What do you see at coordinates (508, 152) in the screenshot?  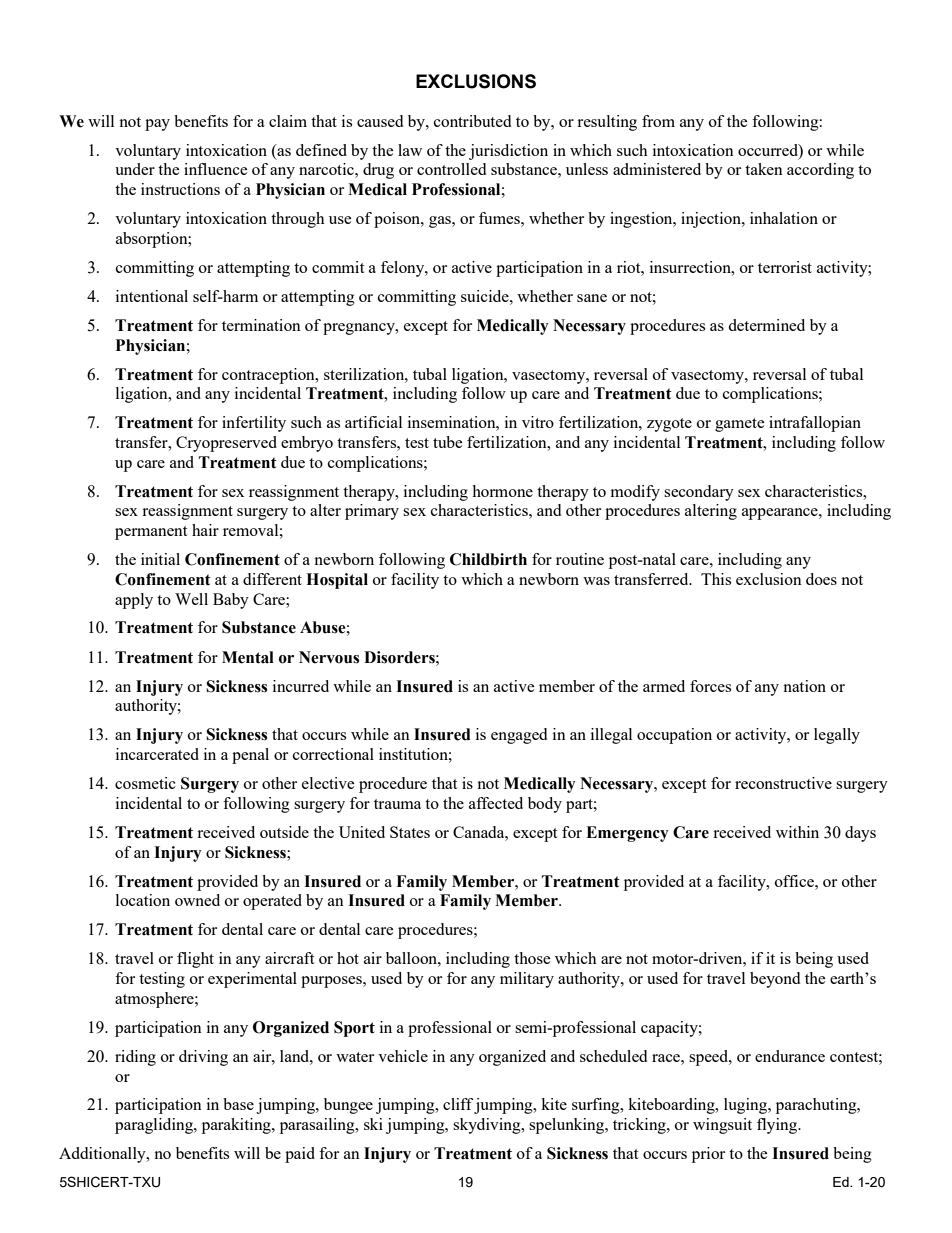 I see `jurisdiction` at bounding box center [508, 152].
